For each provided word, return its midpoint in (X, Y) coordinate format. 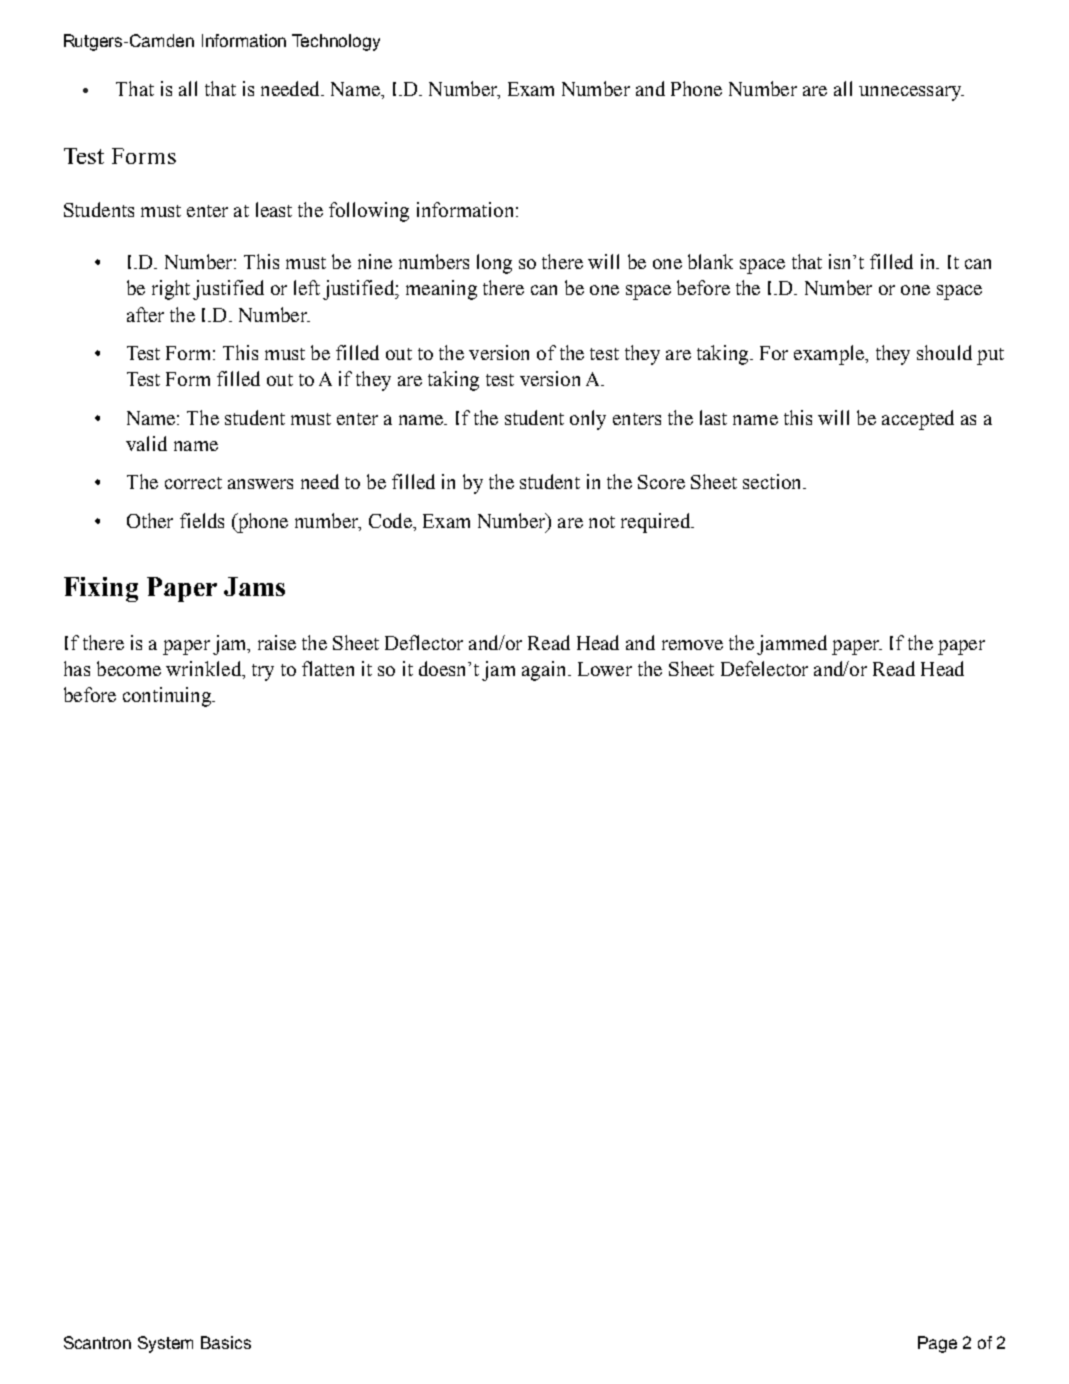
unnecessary (911, 93)
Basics (226, 1342)
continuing (168, 697)
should (944, 352)
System (165, 1344)
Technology (336, 42)
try (263, 672)
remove (692, 645)
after (145, 314)
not (602, 522)
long (494, 264)
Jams (254, 586)
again (545, 671)
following (369, 212)
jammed (792, 645)
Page (937, 1344)
